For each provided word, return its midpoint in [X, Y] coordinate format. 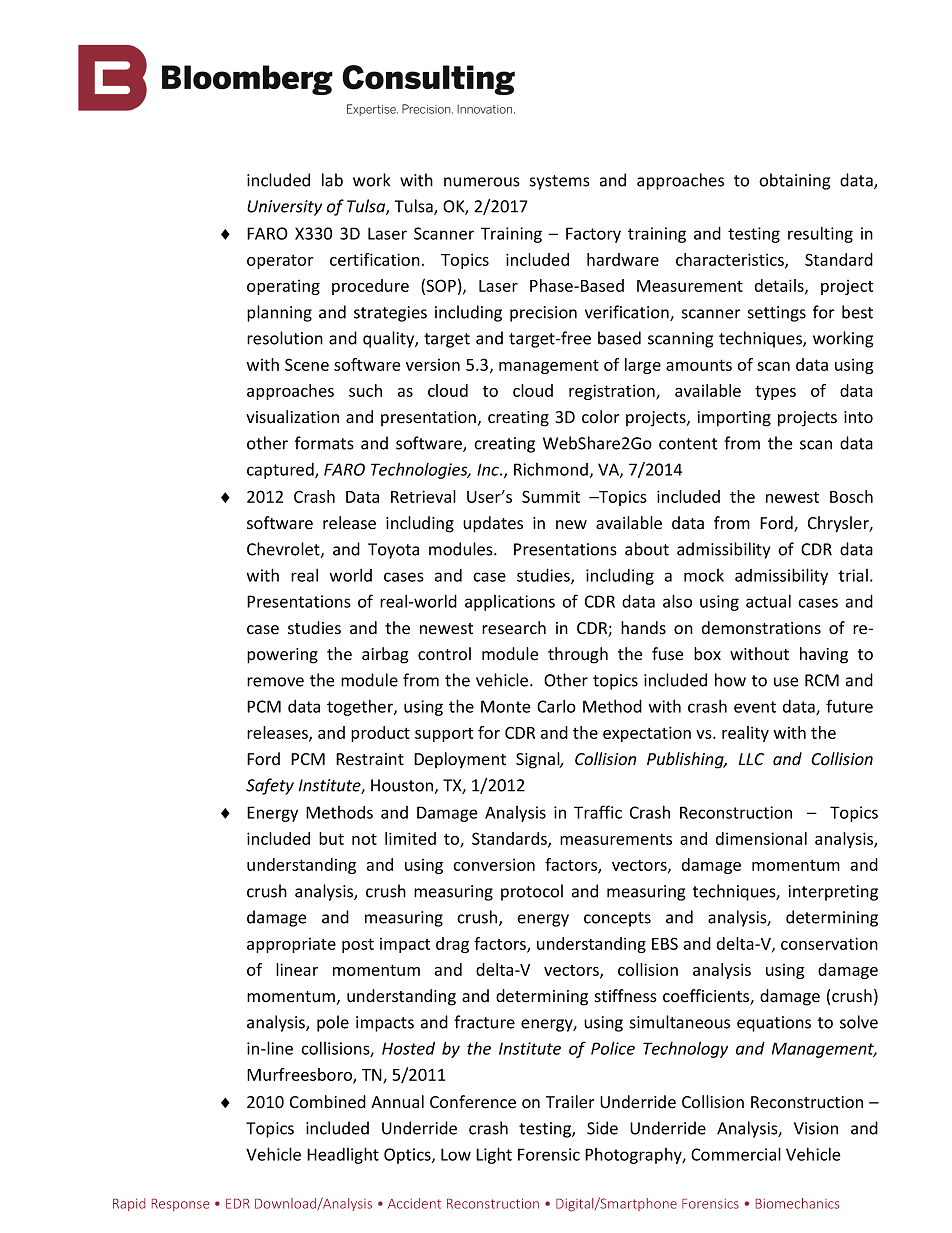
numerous [482, 182]
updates [493, 524]
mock [704, 575]
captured [281, 471]
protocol [532, 892]
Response [180, 1205]
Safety [270, 786]
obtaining [794, 181]
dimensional [761, 838]
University [284, 208]
